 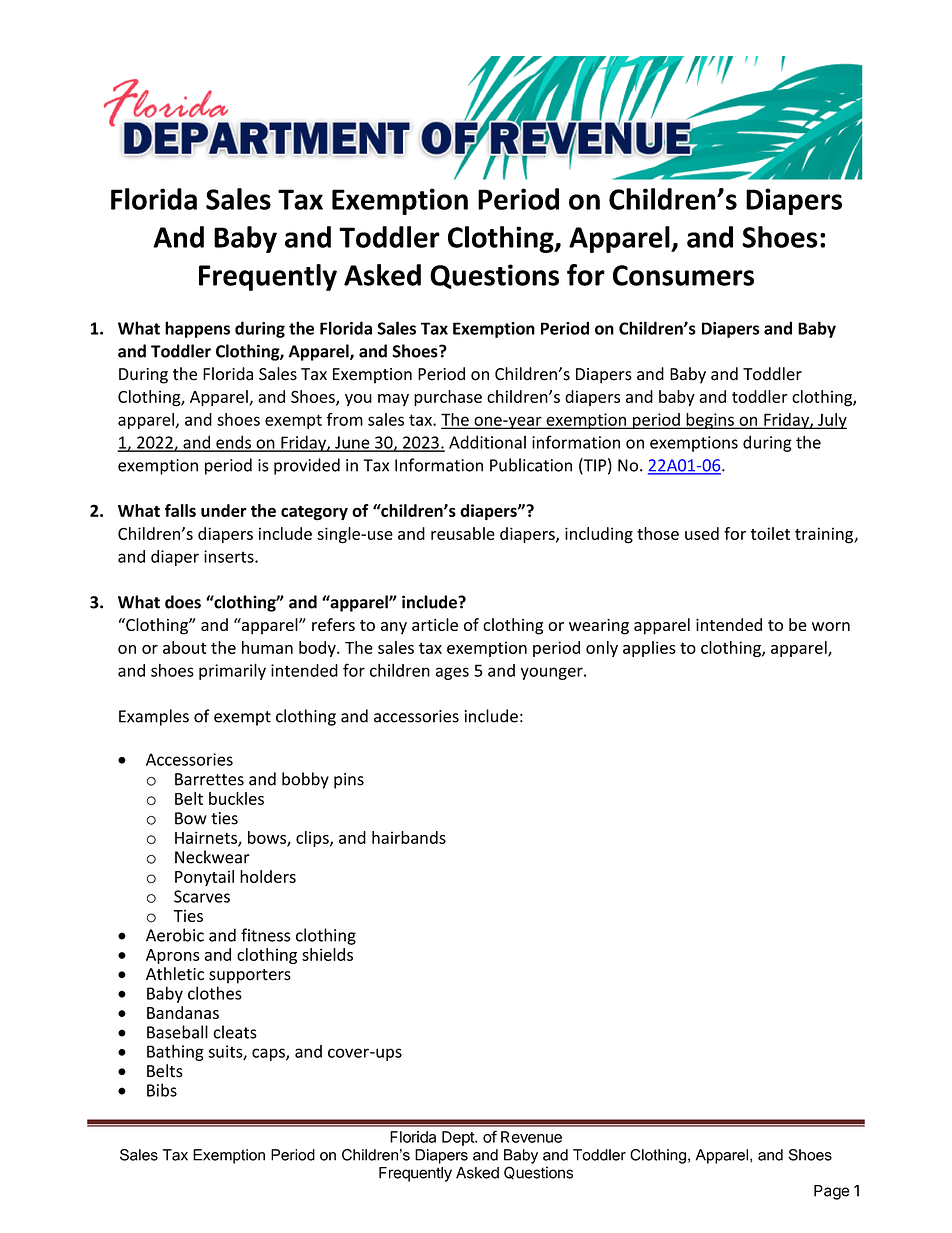 What do you see at coordinates (770, 533) in the screenshot?
I see `toilet` at bounding box center [770, 533].
